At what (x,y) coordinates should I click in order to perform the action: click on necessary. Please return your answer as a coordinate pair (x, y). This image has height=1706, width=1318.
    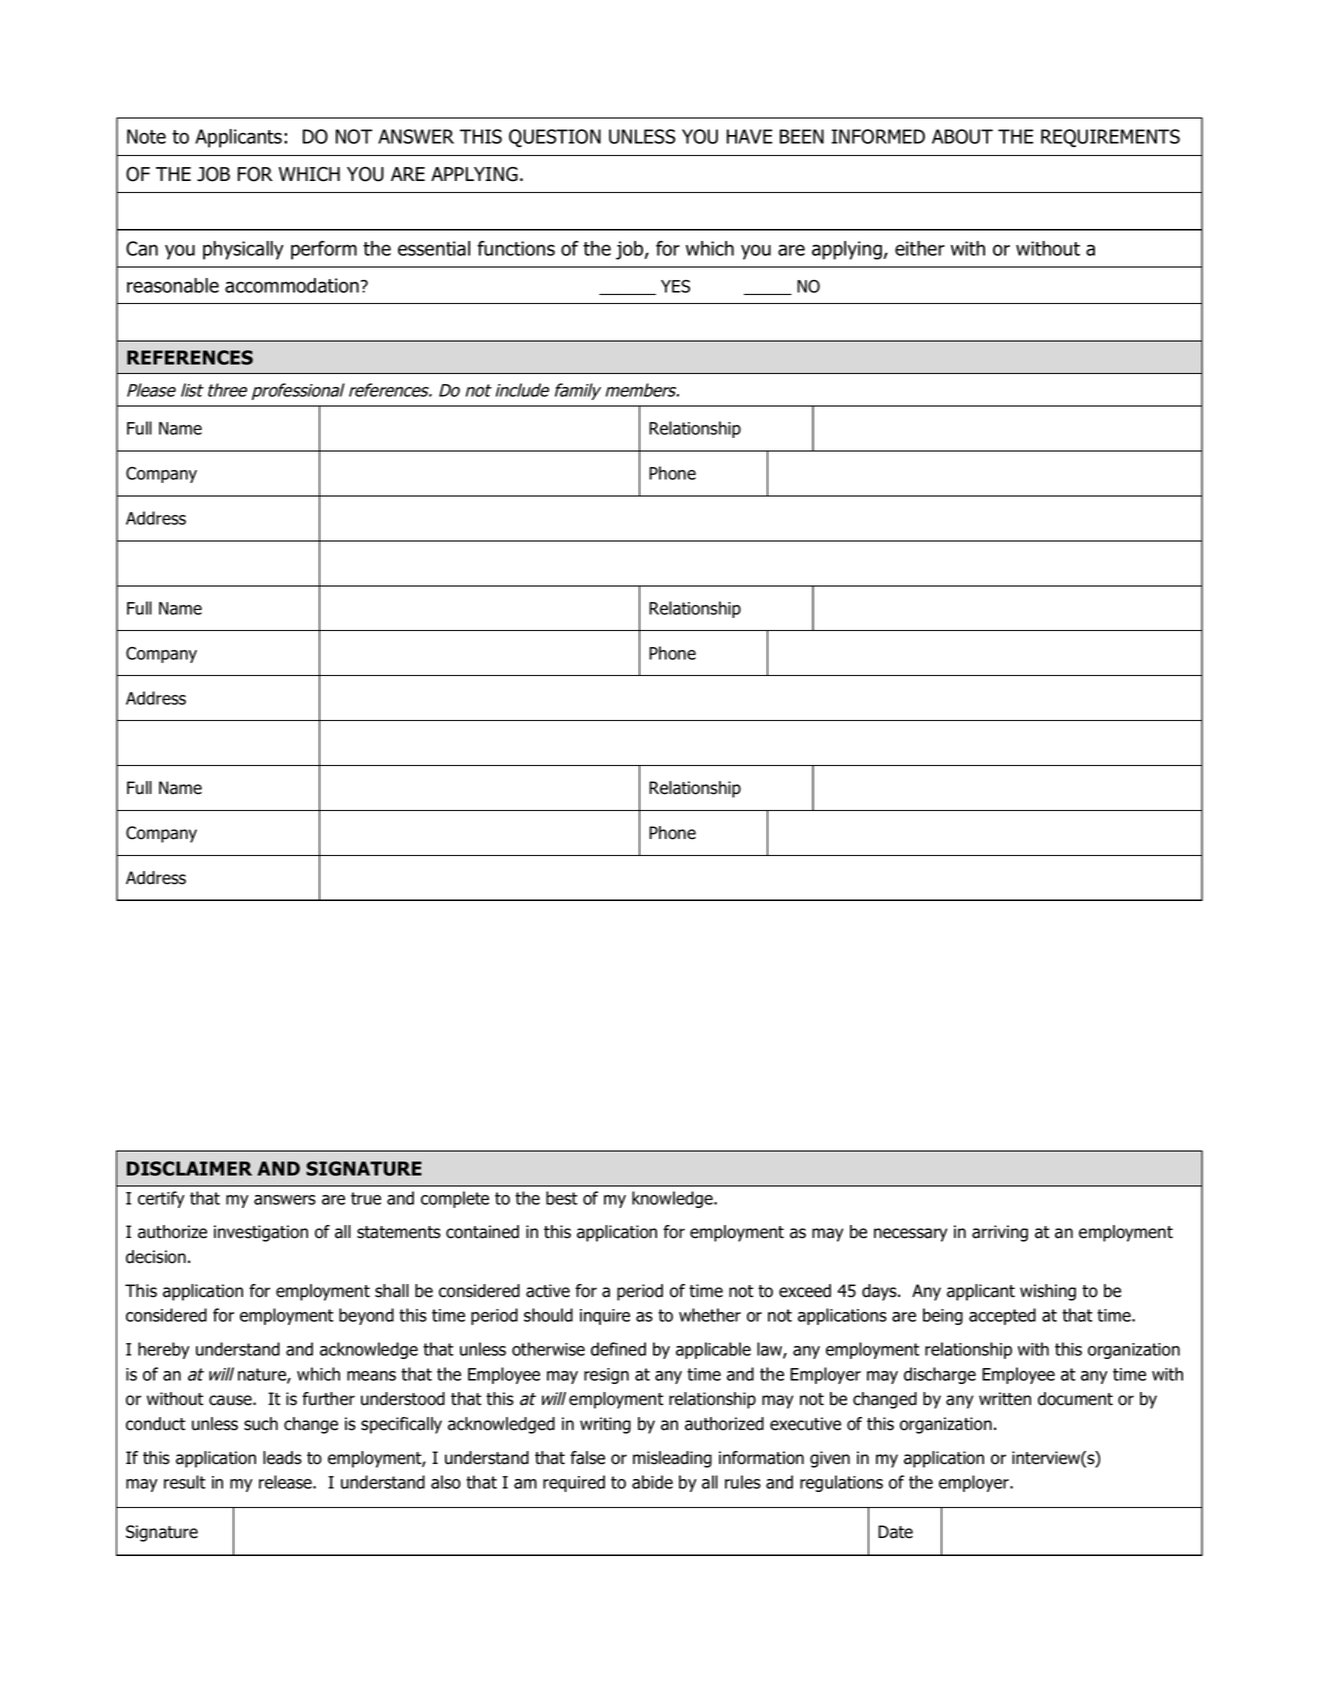
    Looking at the image, I should click on (910, 1235).
